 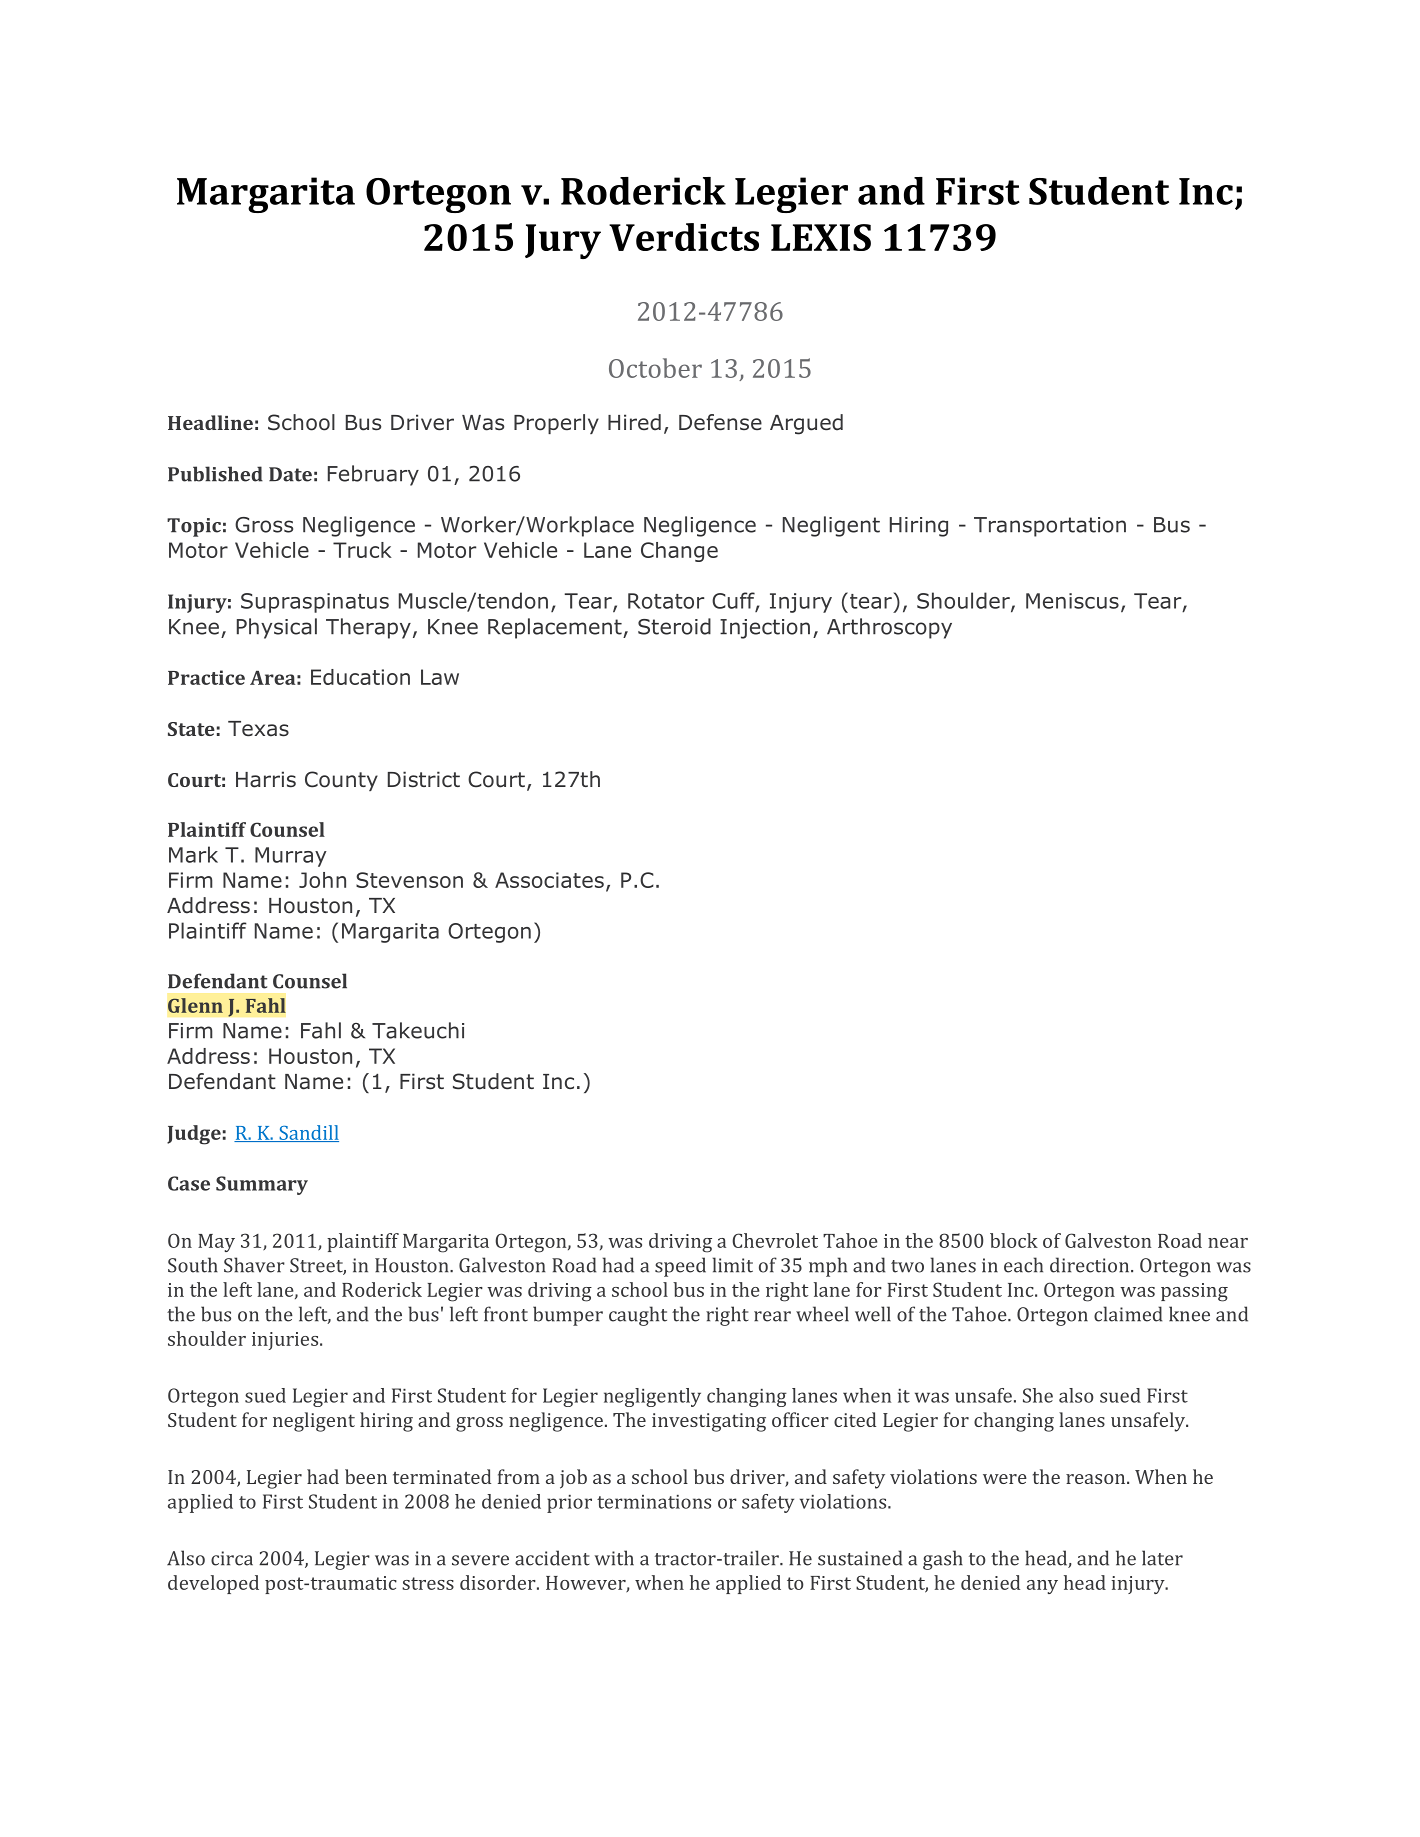 I want to click on Steroid, so click(x=674, y=626).
